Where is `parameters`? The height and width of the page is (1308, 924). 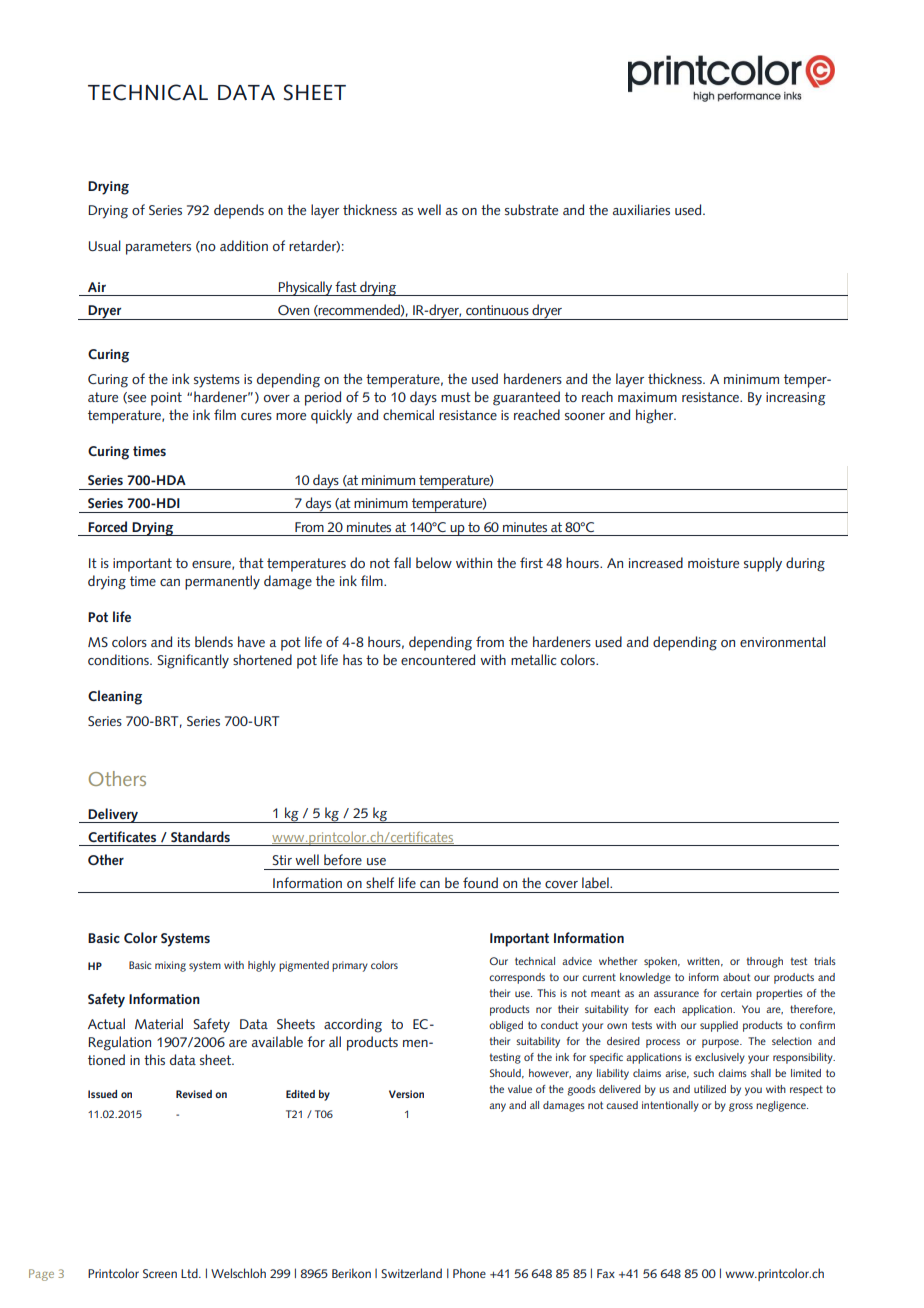 parameters is located at coordinates (158, 248).
